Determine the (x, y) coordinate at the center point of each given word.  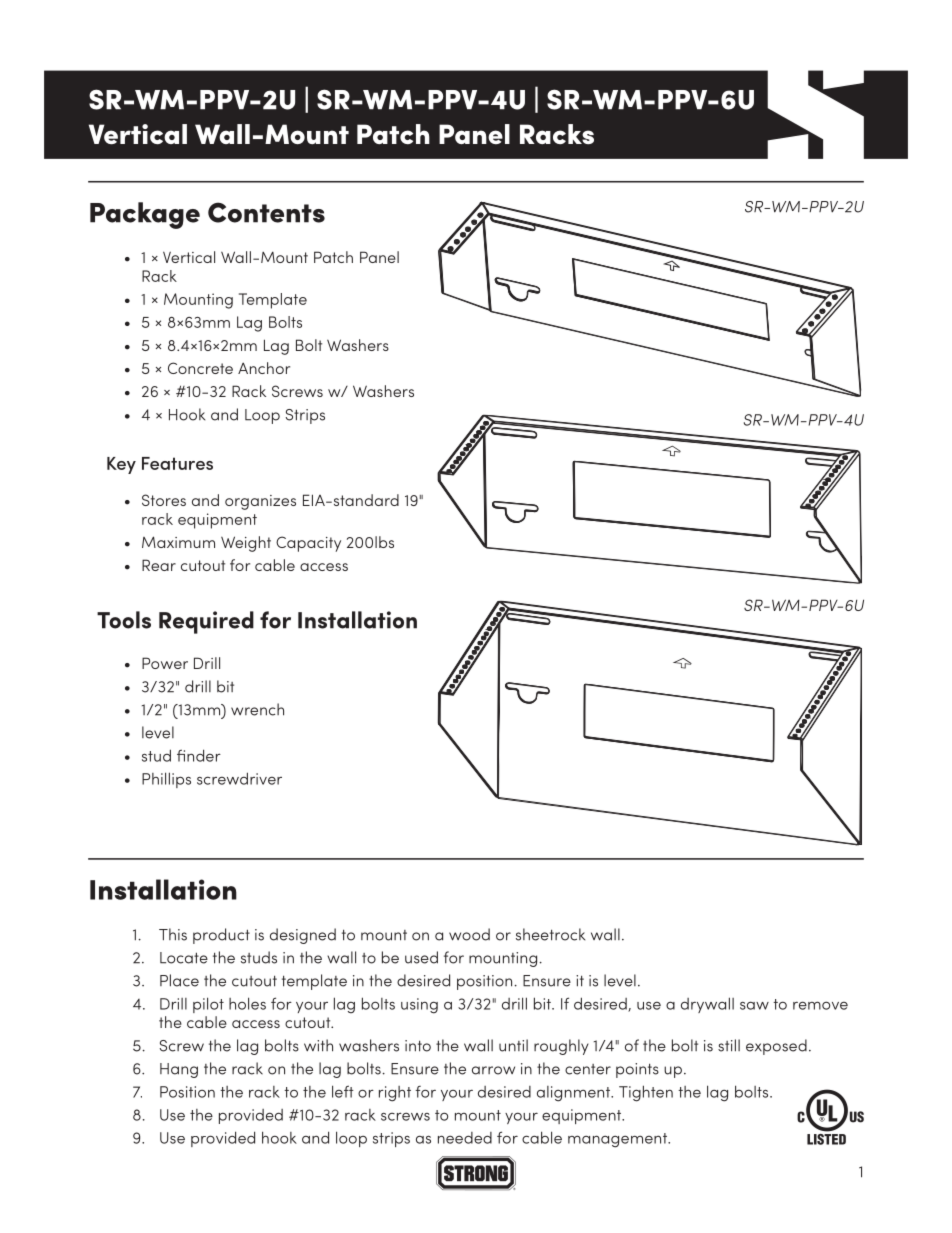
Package (145, 215)
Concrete (200, 368)
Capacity (308, 544)
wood (469, 934)
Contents (266, 212)
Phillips (166, 780)
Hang (179, 1070)
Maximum (178, 542)
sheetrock (550, 934)
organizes (260, 502)
